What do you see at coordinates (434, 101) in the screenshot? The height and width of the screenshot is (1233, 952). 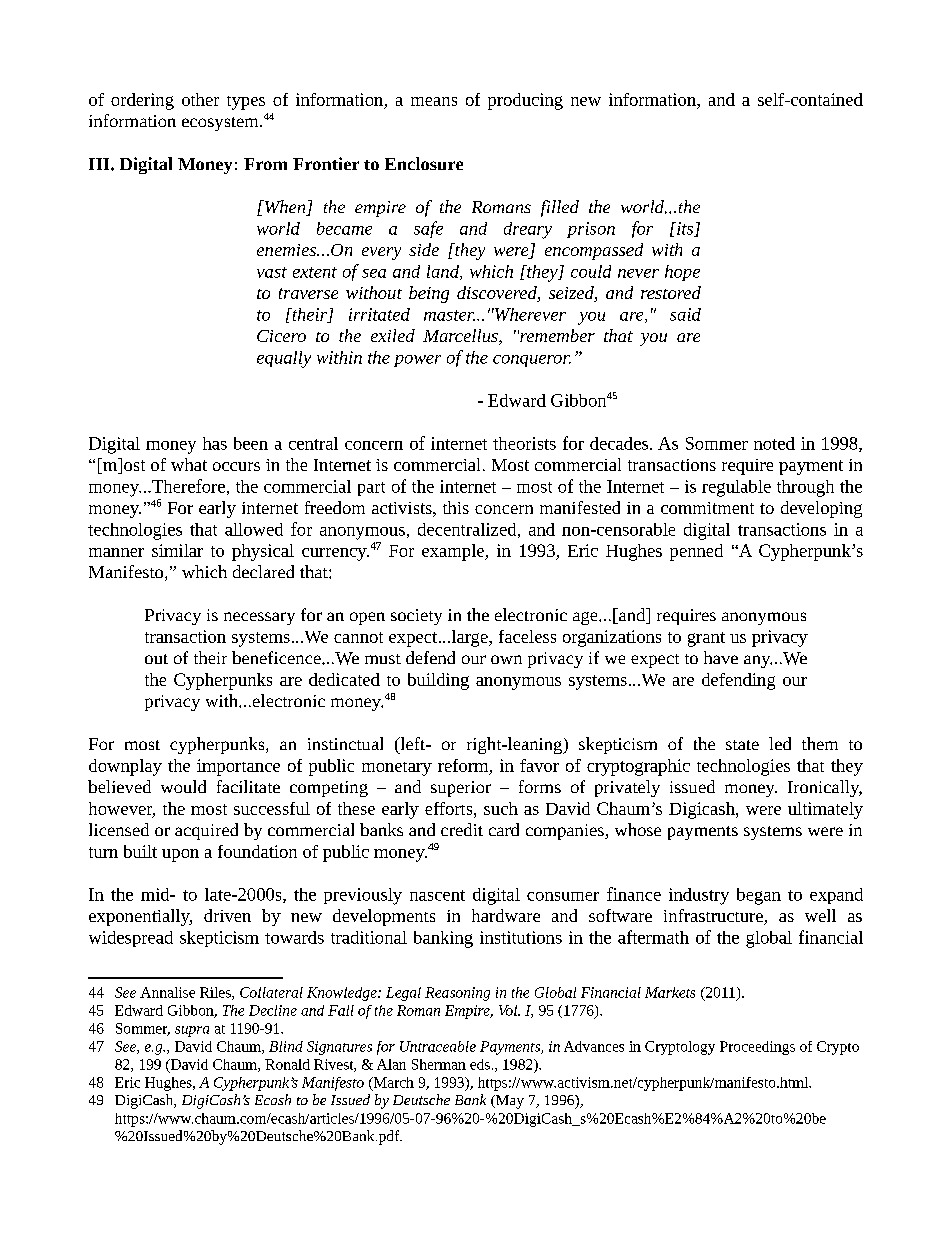 I see `means` at bounding box center [434, 101].
